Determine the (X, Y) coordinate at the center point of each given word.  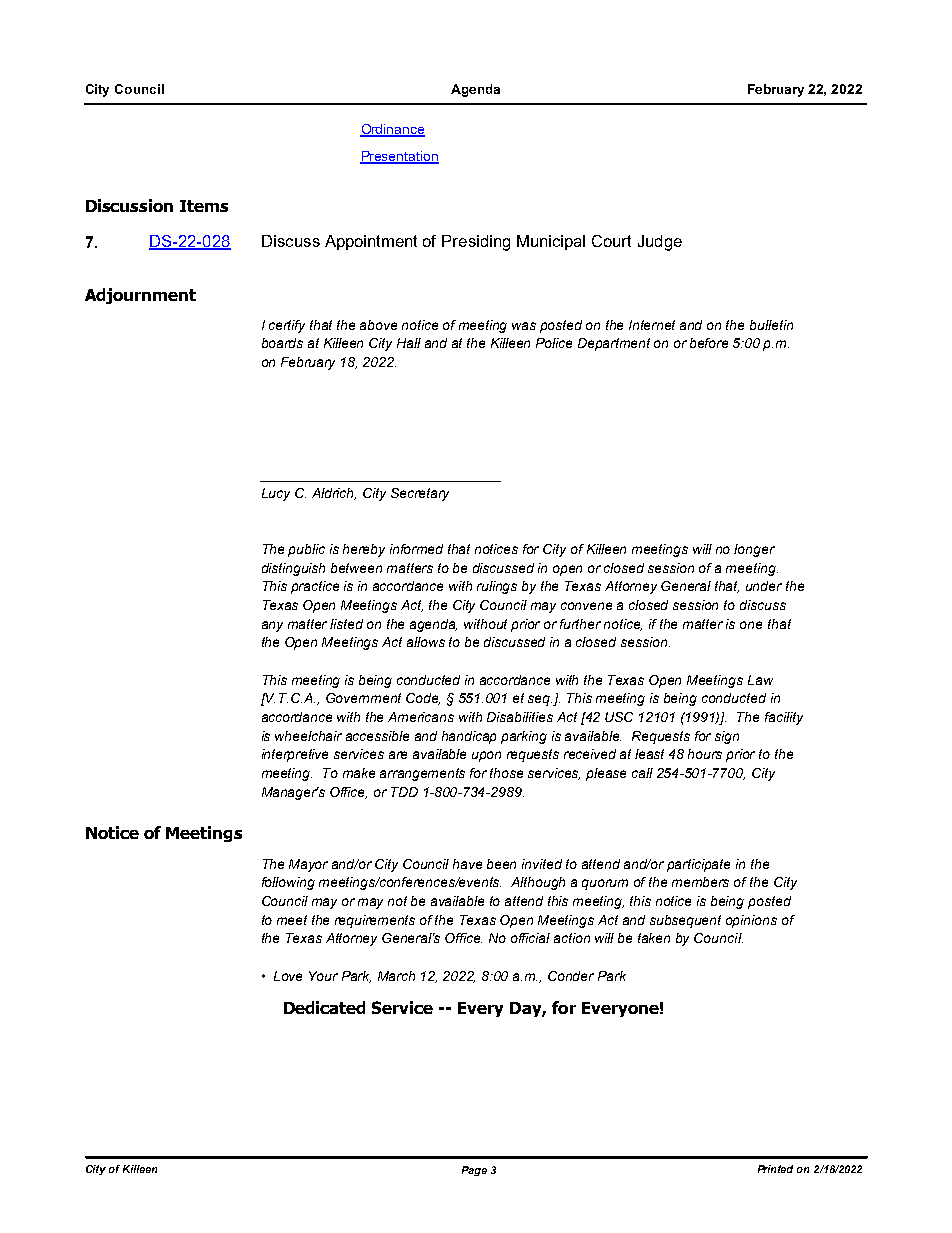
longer (754, 550)
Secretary (420, 494)
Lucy (276, 494)
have (467, 864)
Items (204, 206)
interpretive (295, 755)
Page (474, 1171)
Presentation (399, 157)
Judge (660, 243)
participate (698, 865)
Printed (775, 1169)
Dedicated (324, 1007)
